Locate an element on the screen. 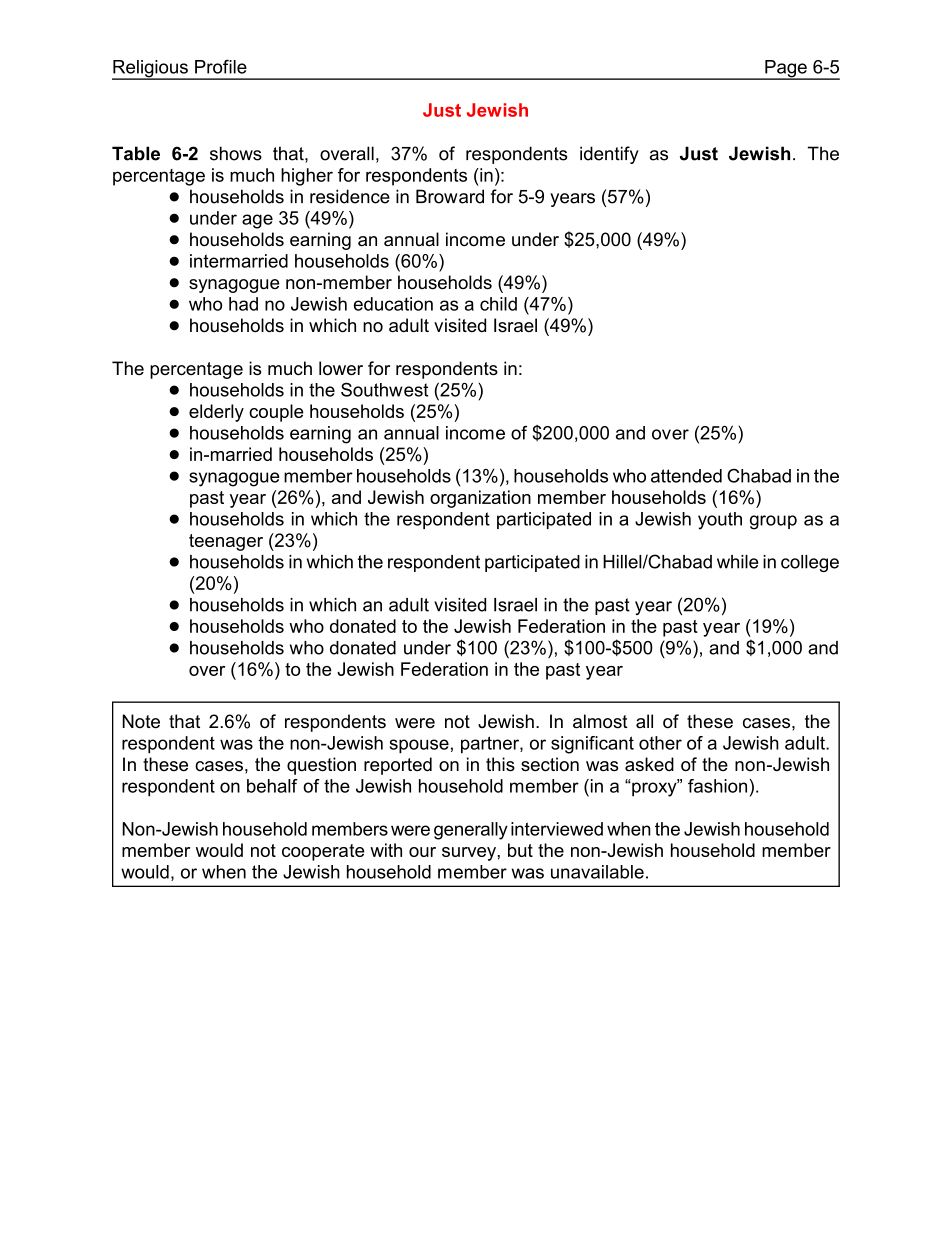 The width and height of the screenshot is (952, 1233). Page is located at coordinates (786, 70).
